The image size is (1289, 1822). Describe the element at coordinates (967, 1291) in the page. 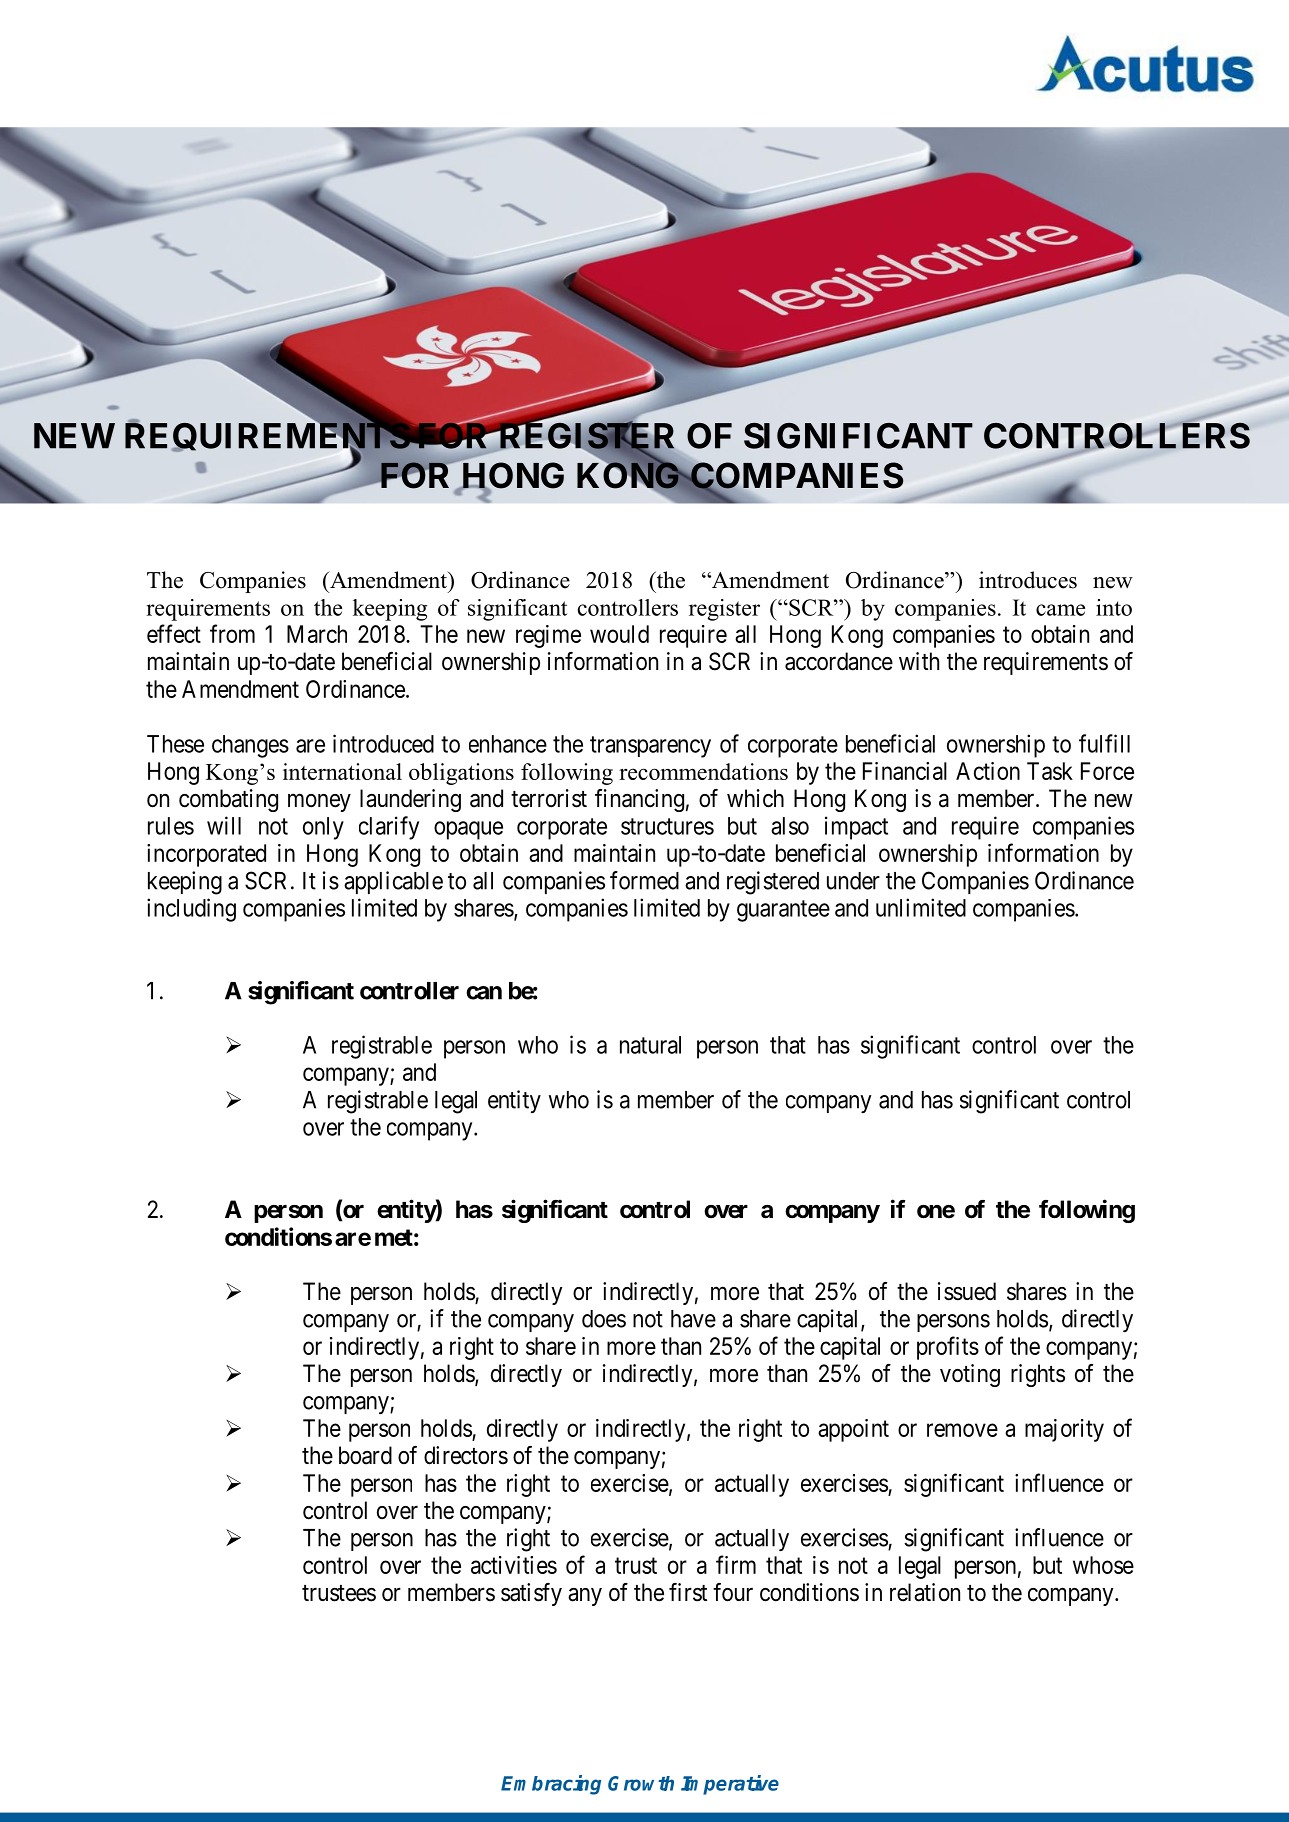

I see `issued` at that location.
